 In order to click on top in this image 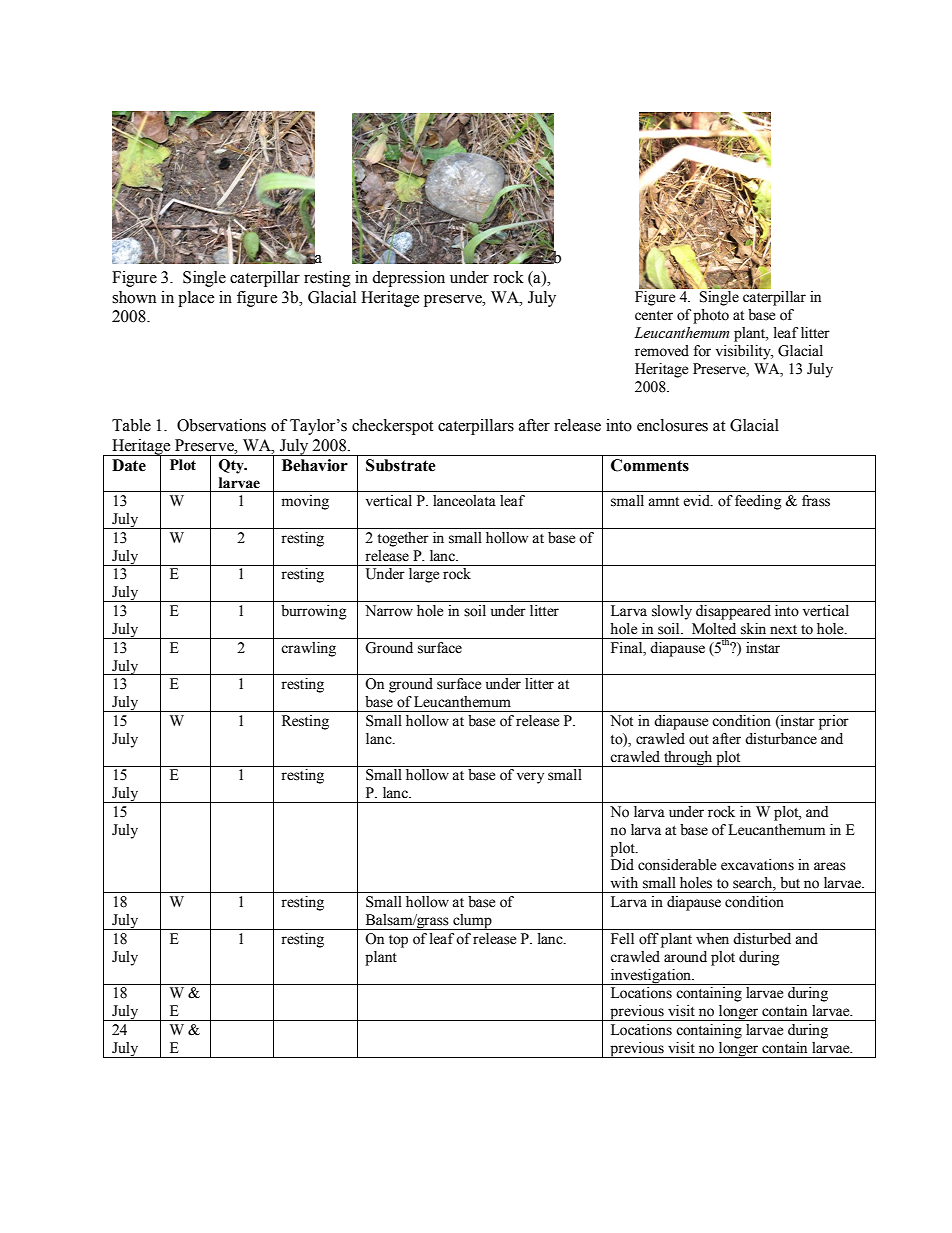, I will do `click(398, 941)`.
